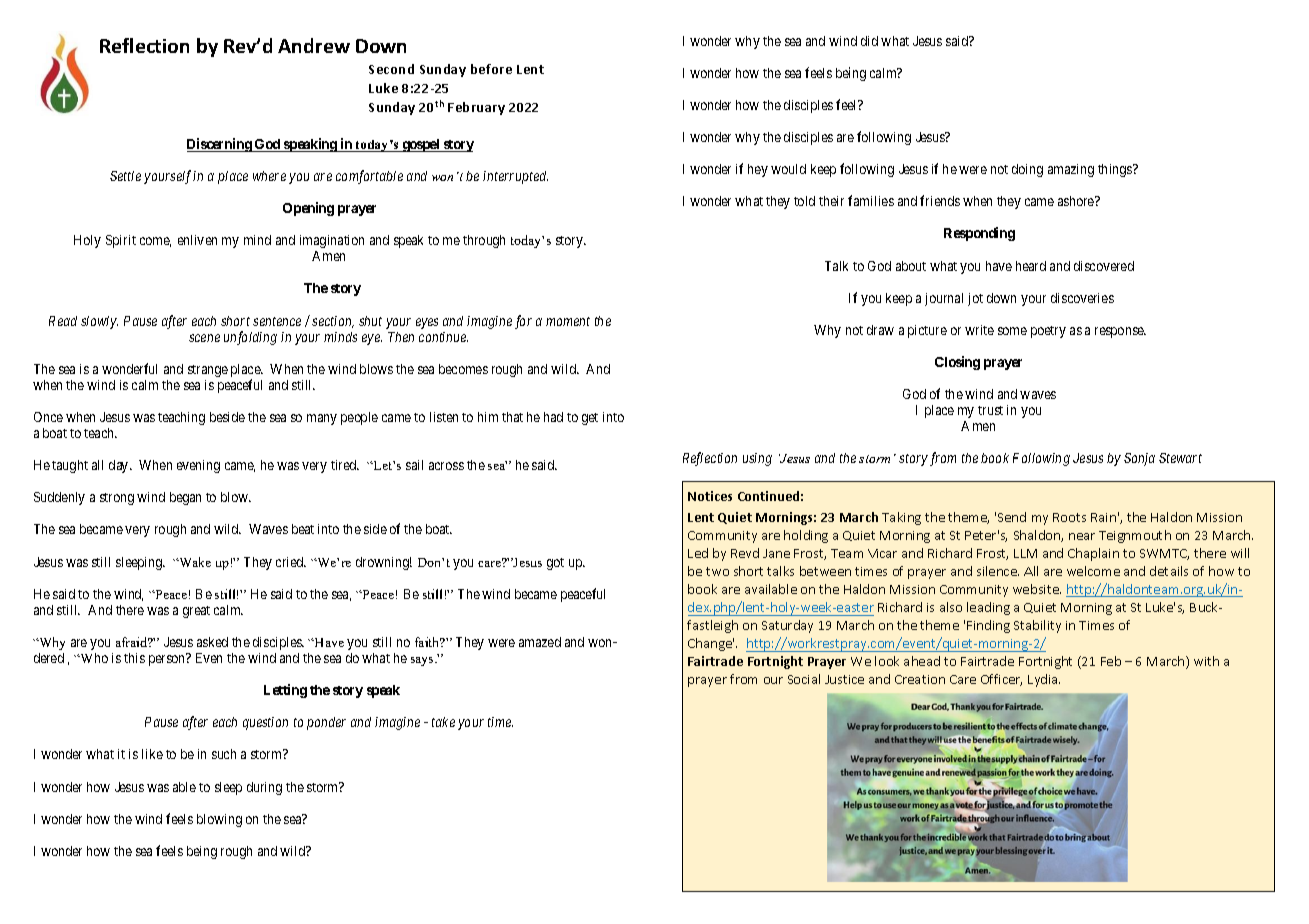  Describe the element at coordinates (590, 419) in the screenshot. I see `get` at that location.
